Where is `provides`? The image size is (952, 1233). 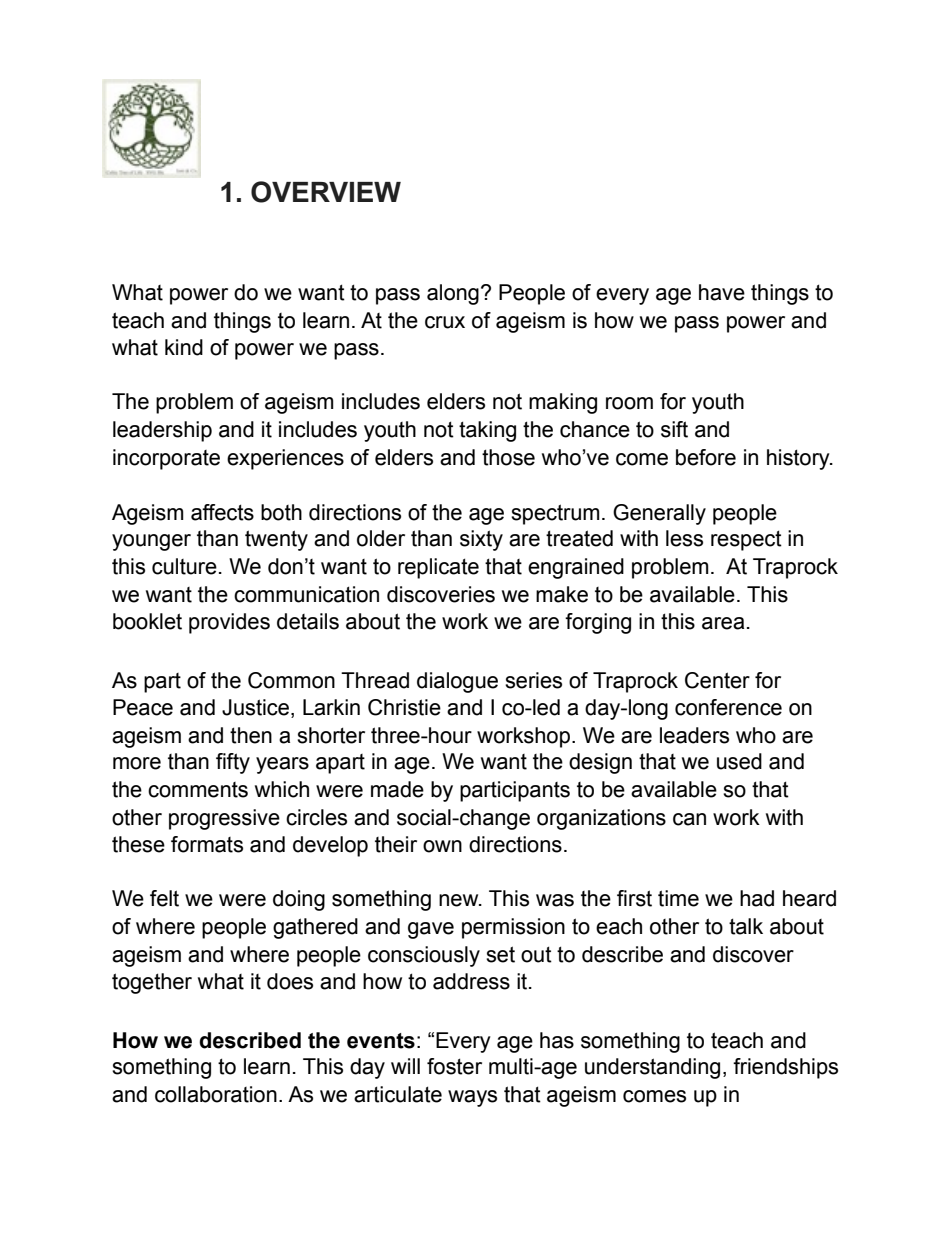
provides is located at coordinates (229, 623).
